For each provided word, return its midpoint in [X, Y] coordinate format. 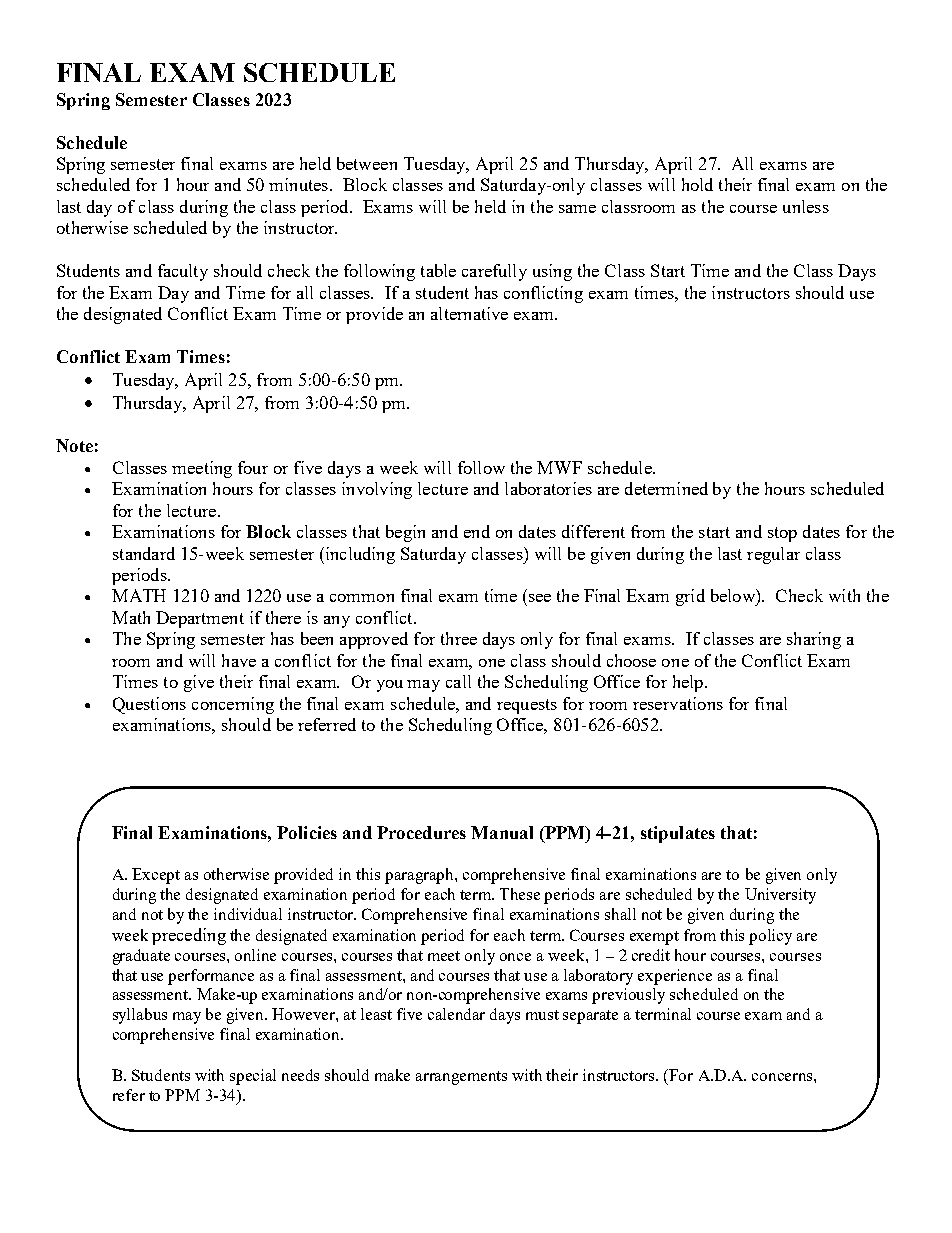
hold [697, 184]
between [367, 163]
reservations [678, 703]
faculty [183, 272]
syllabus [140, 1016]
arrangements [461, 1078]
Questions [149, 705]
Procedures [421, 832]
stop [782, 534]
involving [377, 490]
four [253, 467]
